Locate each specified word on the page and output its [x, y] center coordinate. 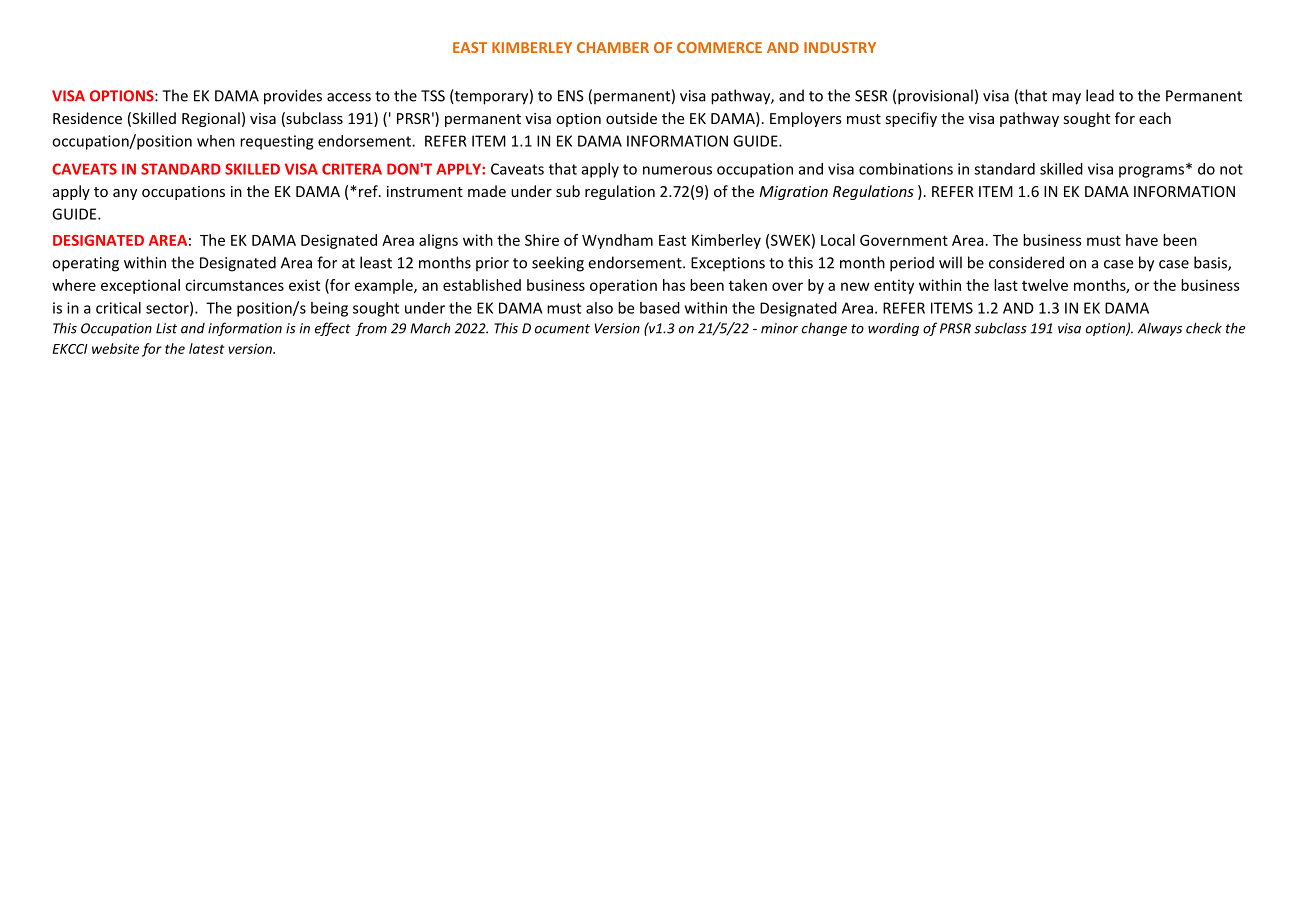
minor [779, 328]
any [125, 194]
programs [1151, 172]
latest [206, 348]
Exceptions [728, 264]
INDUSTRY [840, 47]
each [1155, 118]
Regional [211, 119]
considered [1026, 262]
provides [293, 97]
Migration [793, 193]
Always [1160, 329]
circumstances [234, 285]
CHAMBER [613, 47]
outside [631, 118]
